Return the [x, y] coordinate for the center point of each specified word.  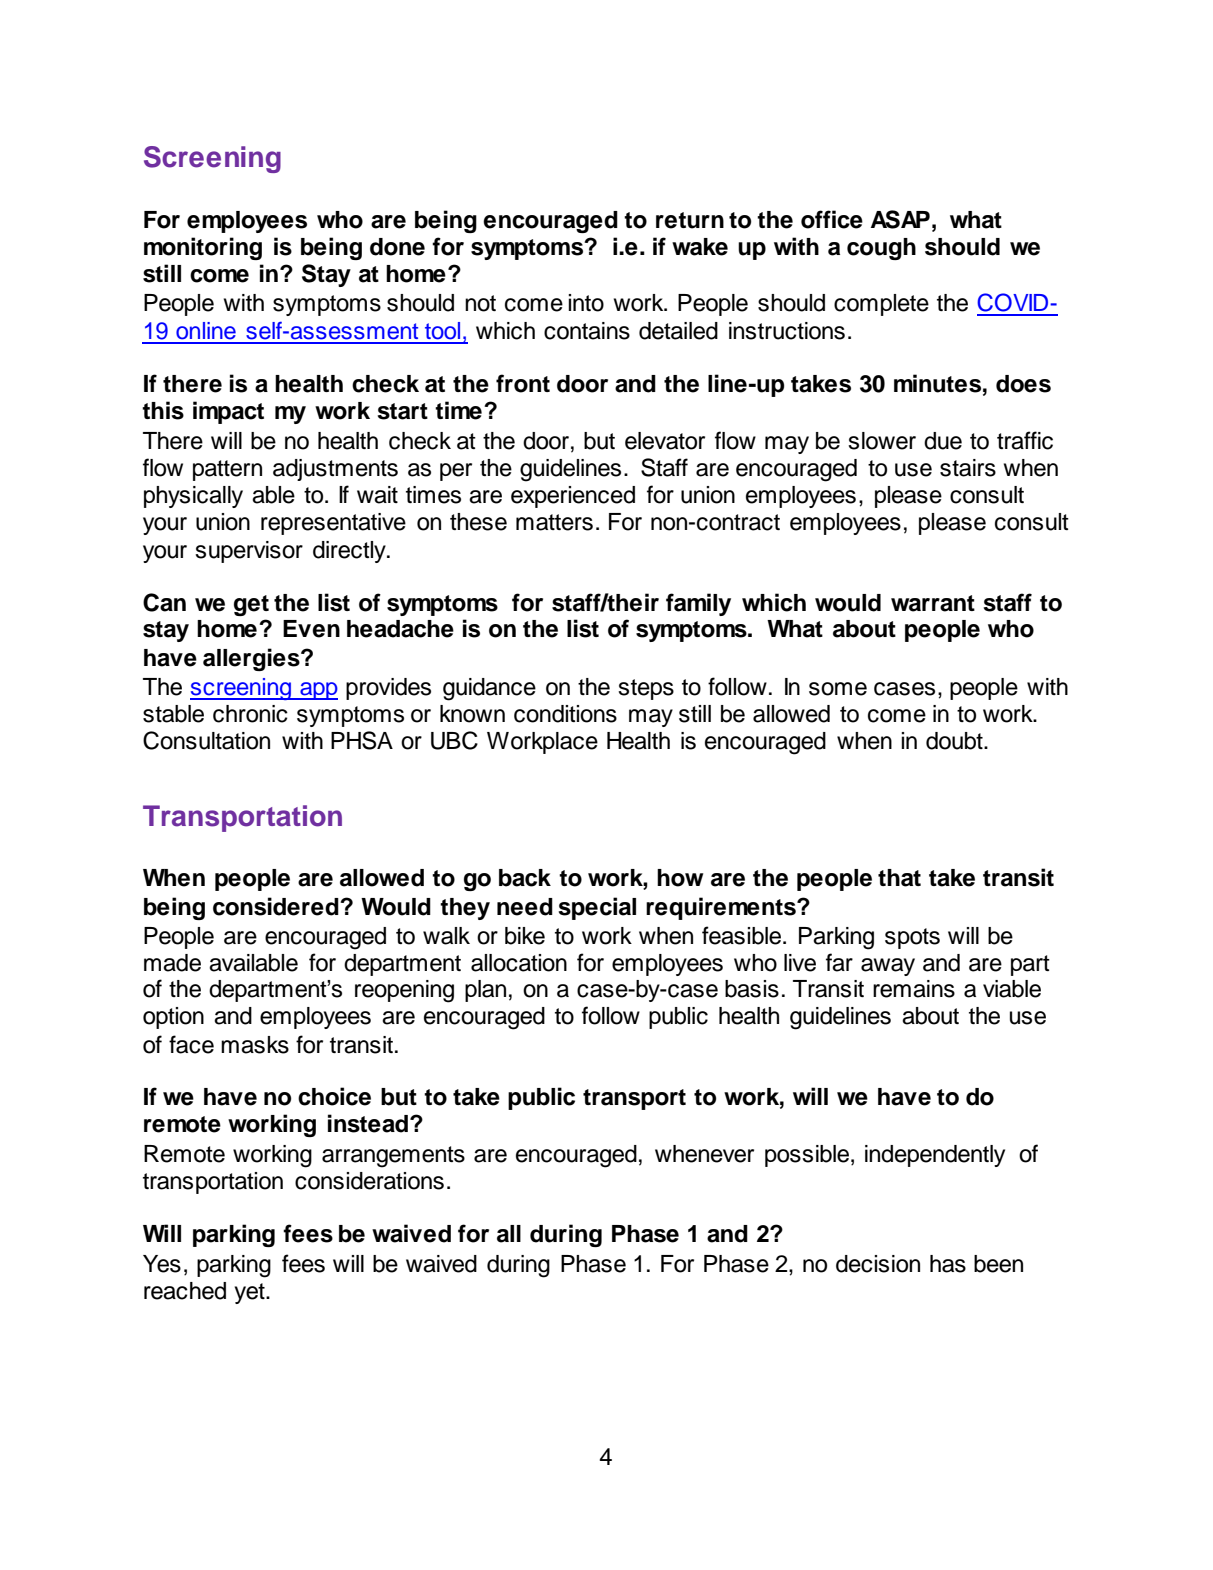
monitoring [203, 248]
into [586, 303]
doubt [955, 741]
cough [881, 249]
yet [251, 1293]
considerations [369, 1181]
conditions [565, 714]
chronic [250, 714]
